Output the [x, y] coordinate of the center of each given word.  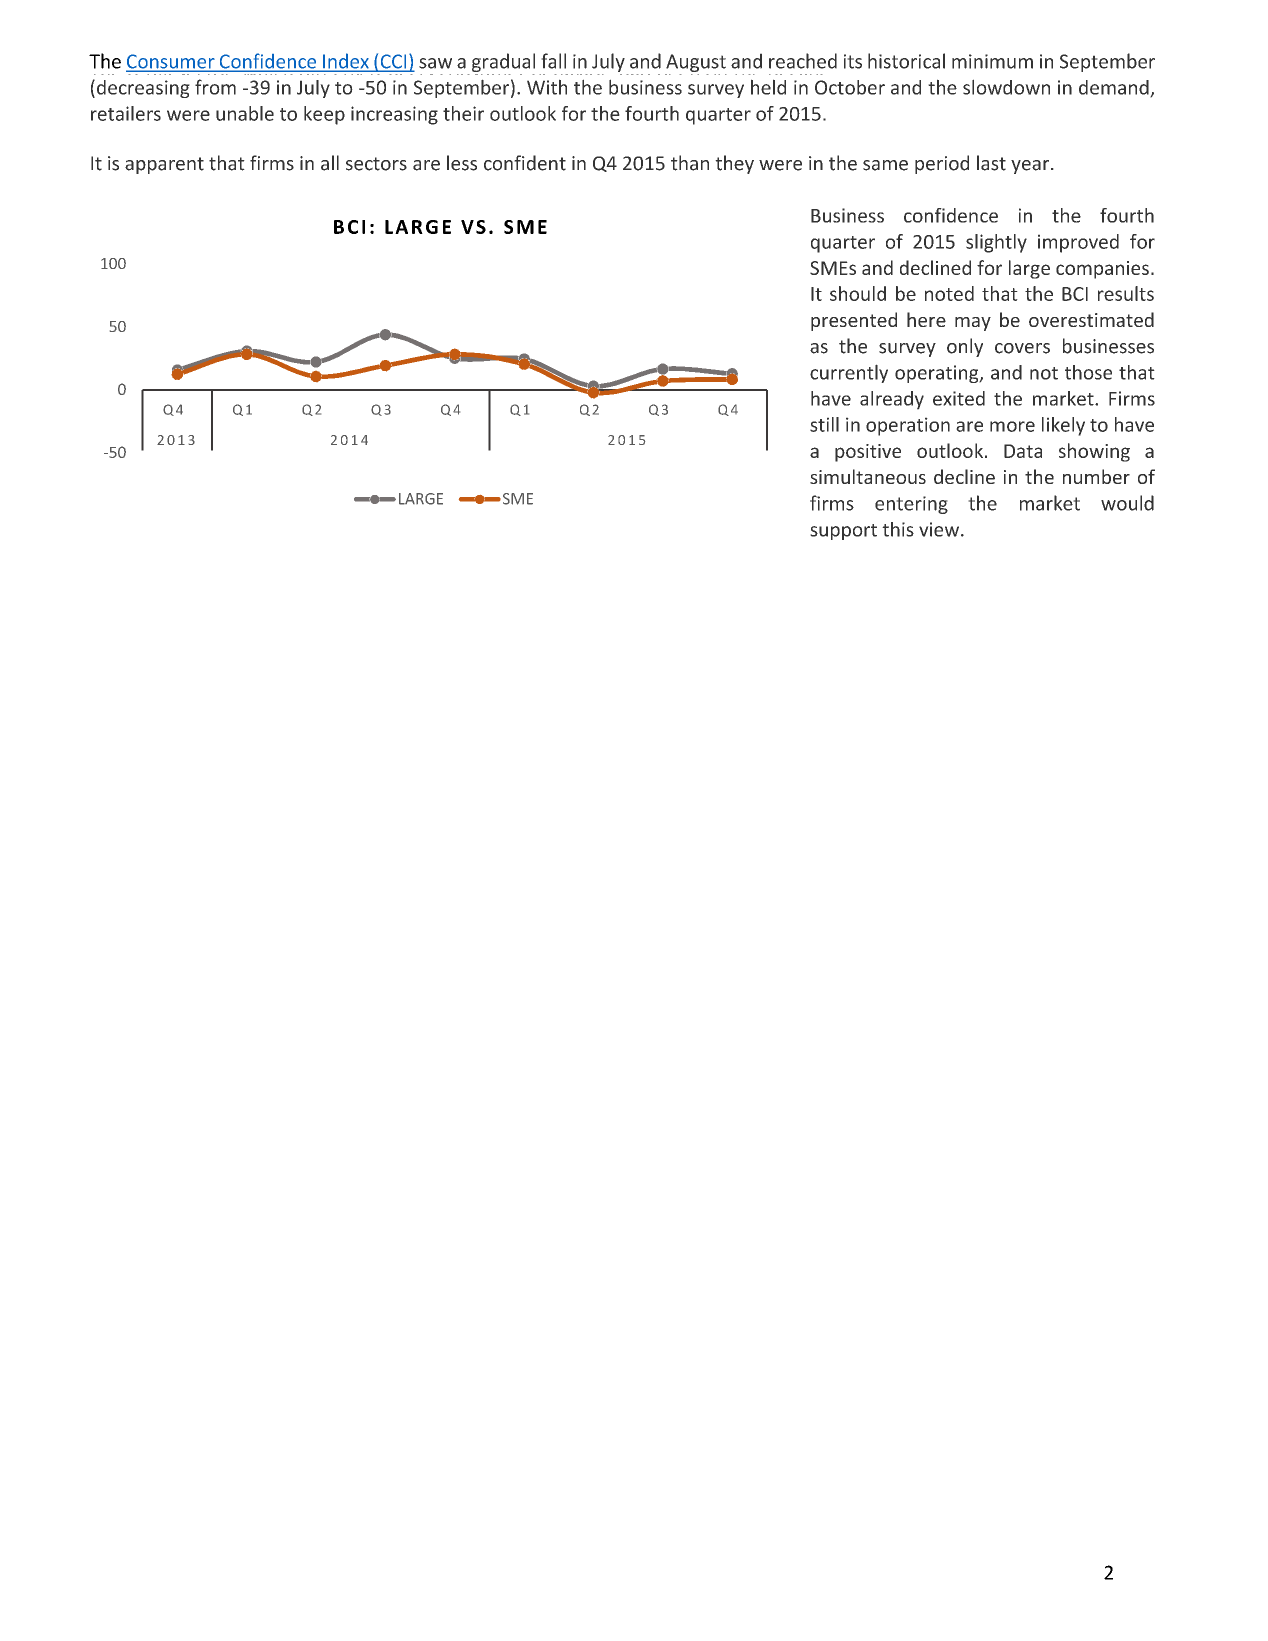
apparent [164, 165]
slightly [996, 243]
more [1012, 426]
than [690, 163]
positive [868, 453]
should [858, 293]
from [215, 87]
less [462, 163]
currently [849, 373]
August [696, 64]
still [824, 424]
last [991, 163]
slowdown [1006, 87]
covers [1022, 348]
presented [854, 321]
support [843, 532]
